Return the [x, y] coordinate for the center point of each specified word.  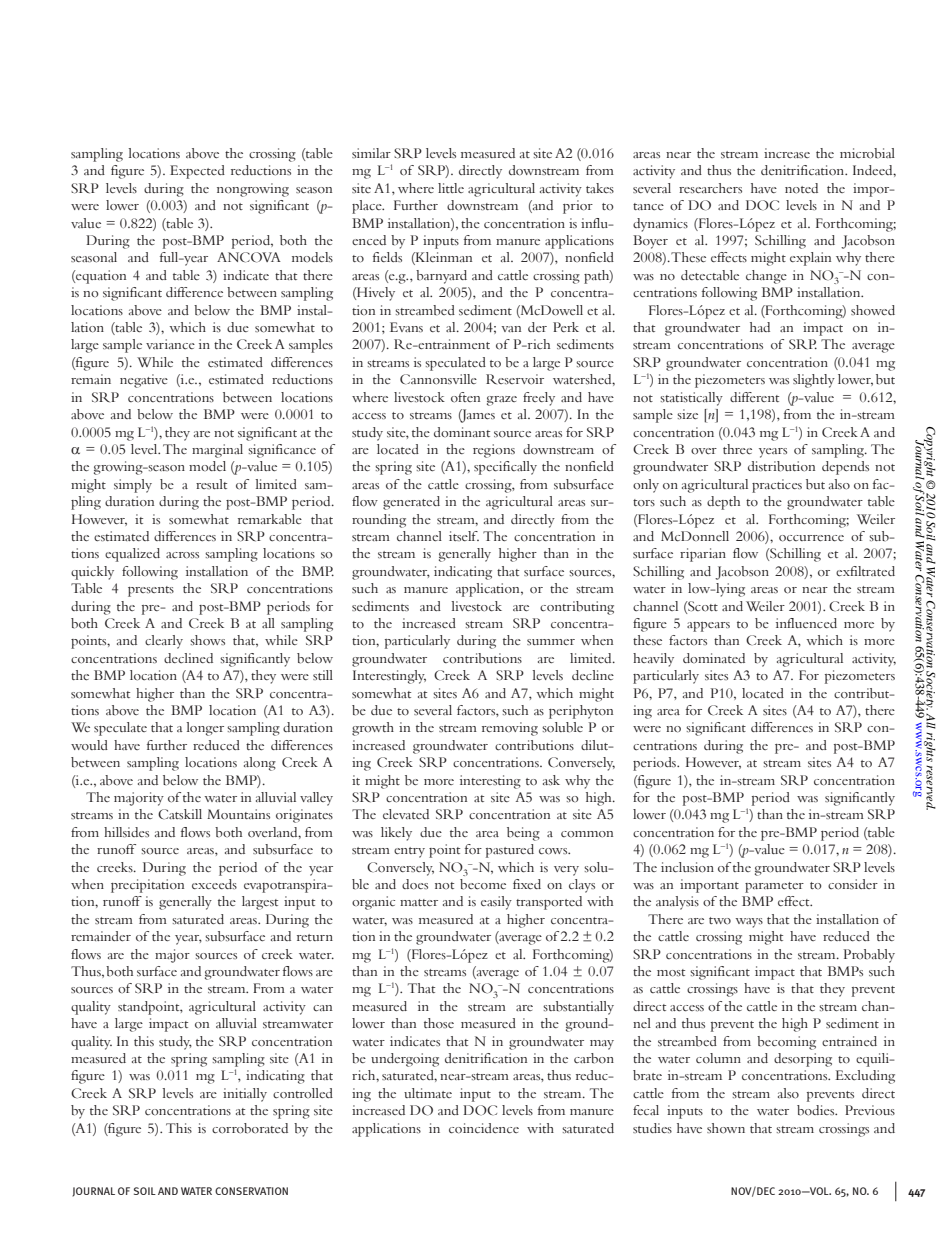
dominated [714, 658]
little [451, 188]
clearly [164, 642]
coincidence [484, 1128]
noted [801, 188]
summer [551, 642]
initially [245, 1095]
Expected [197, 172]
